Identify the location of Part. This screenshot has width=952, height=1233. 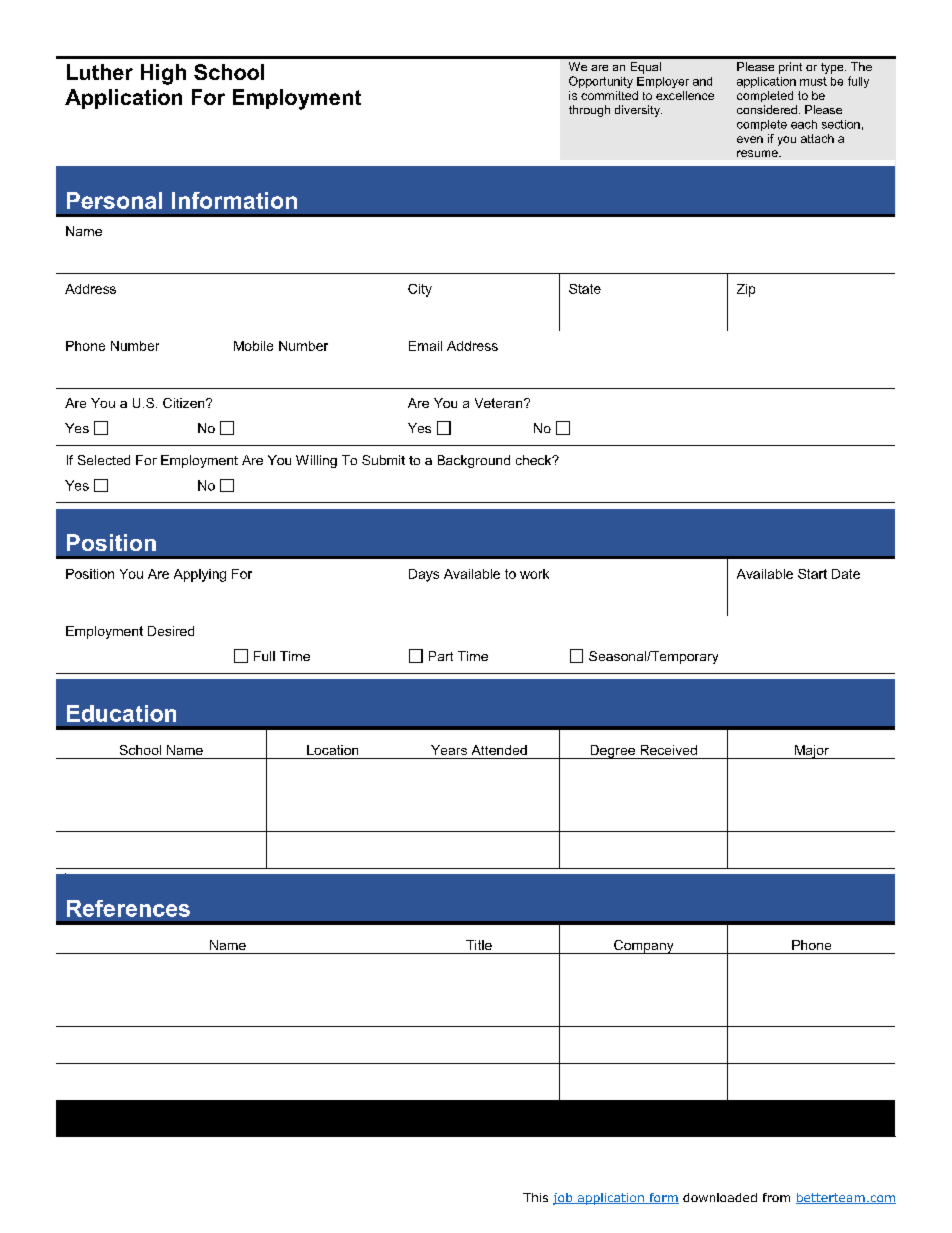
(441, 656).
